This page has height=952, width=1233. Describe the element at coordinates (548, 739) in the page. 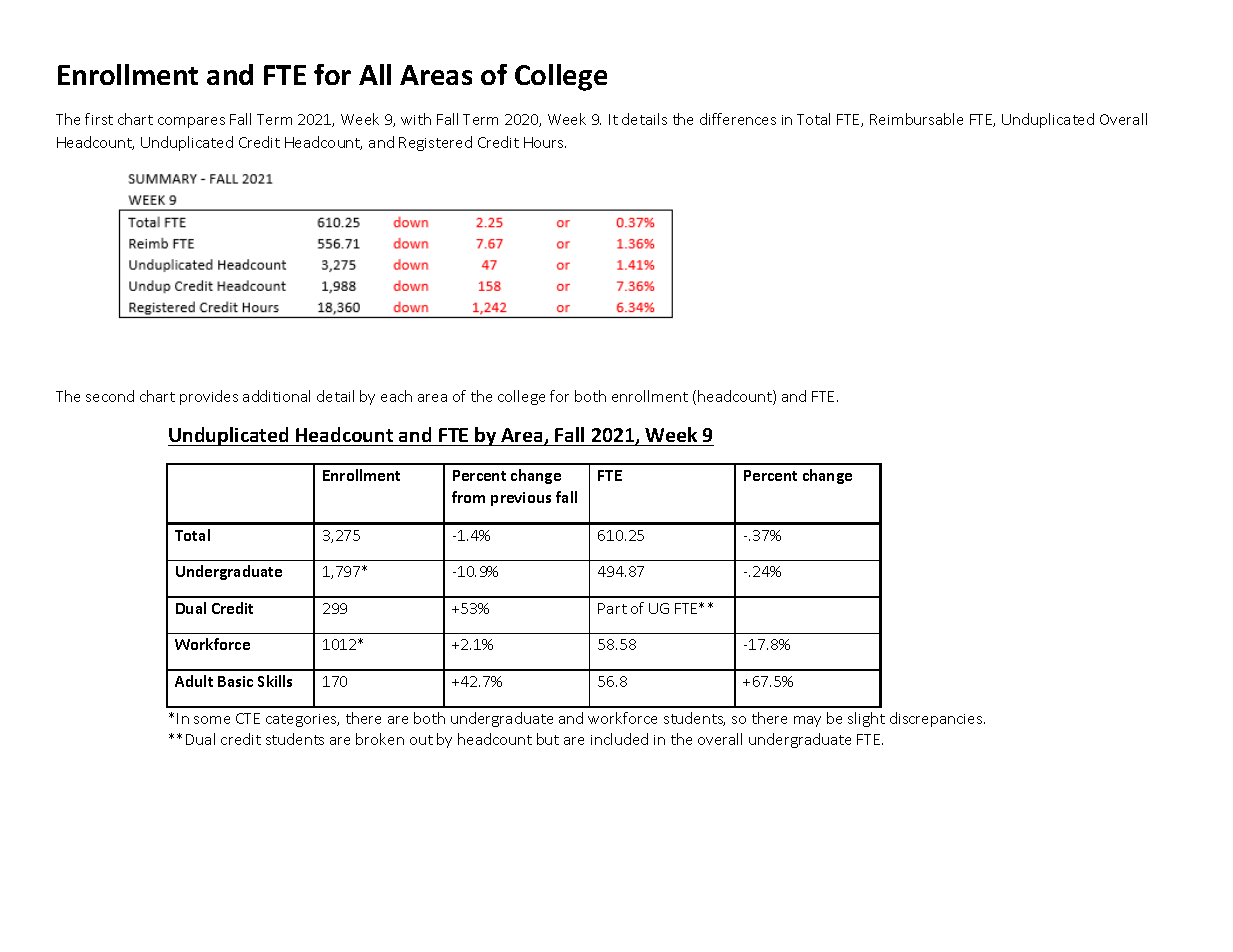

I see `but` at that location.
